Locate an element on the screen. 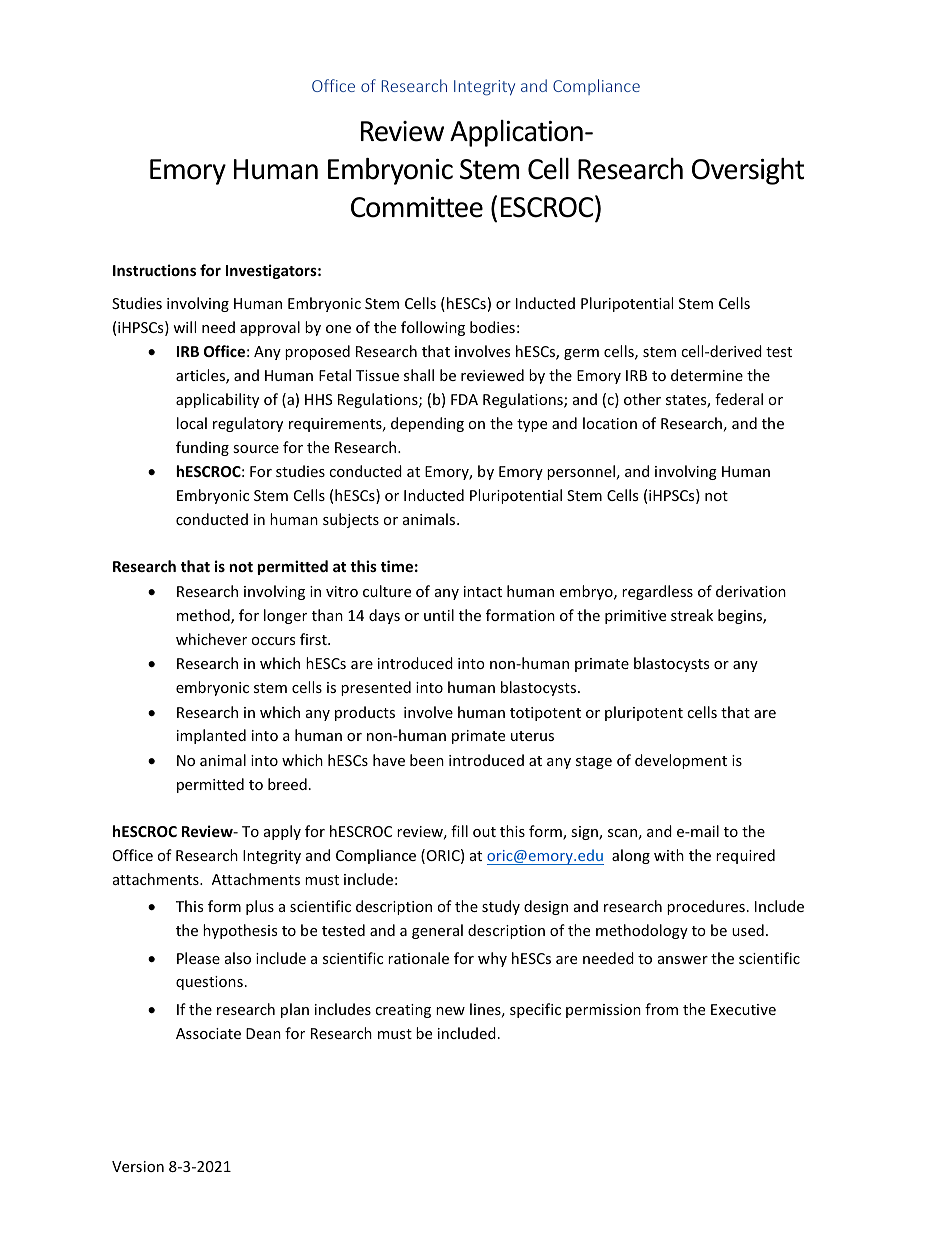 Image resolution: width=952 pixels, height=1233 pixels. fill is located at coordinates (459, 831).
